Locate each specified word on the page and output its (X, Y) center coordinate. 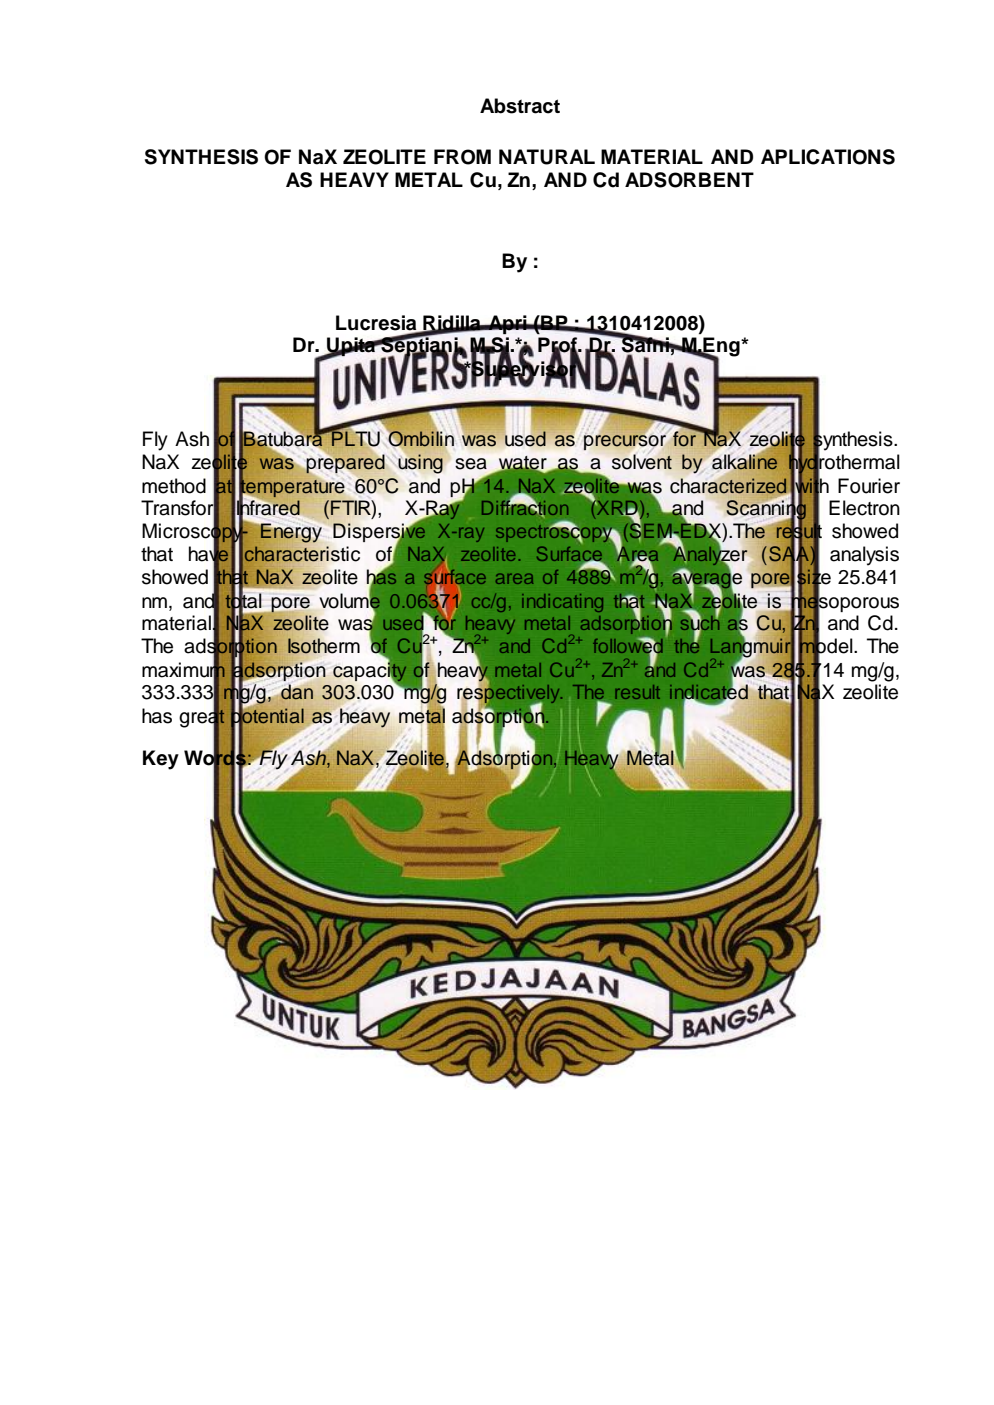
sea (471, 464)
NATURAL (547, 157)
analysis (864, 556)
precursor (625, 441)
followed (627, 646)
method (174, 486)
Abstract (520, 106)
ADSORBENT (689, 180)
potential (267, 718)
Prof (559, 346)
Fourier (869, 486)
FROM (462, 157)
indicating (562, 603)
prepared (345, 463)
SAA (790, 554)
